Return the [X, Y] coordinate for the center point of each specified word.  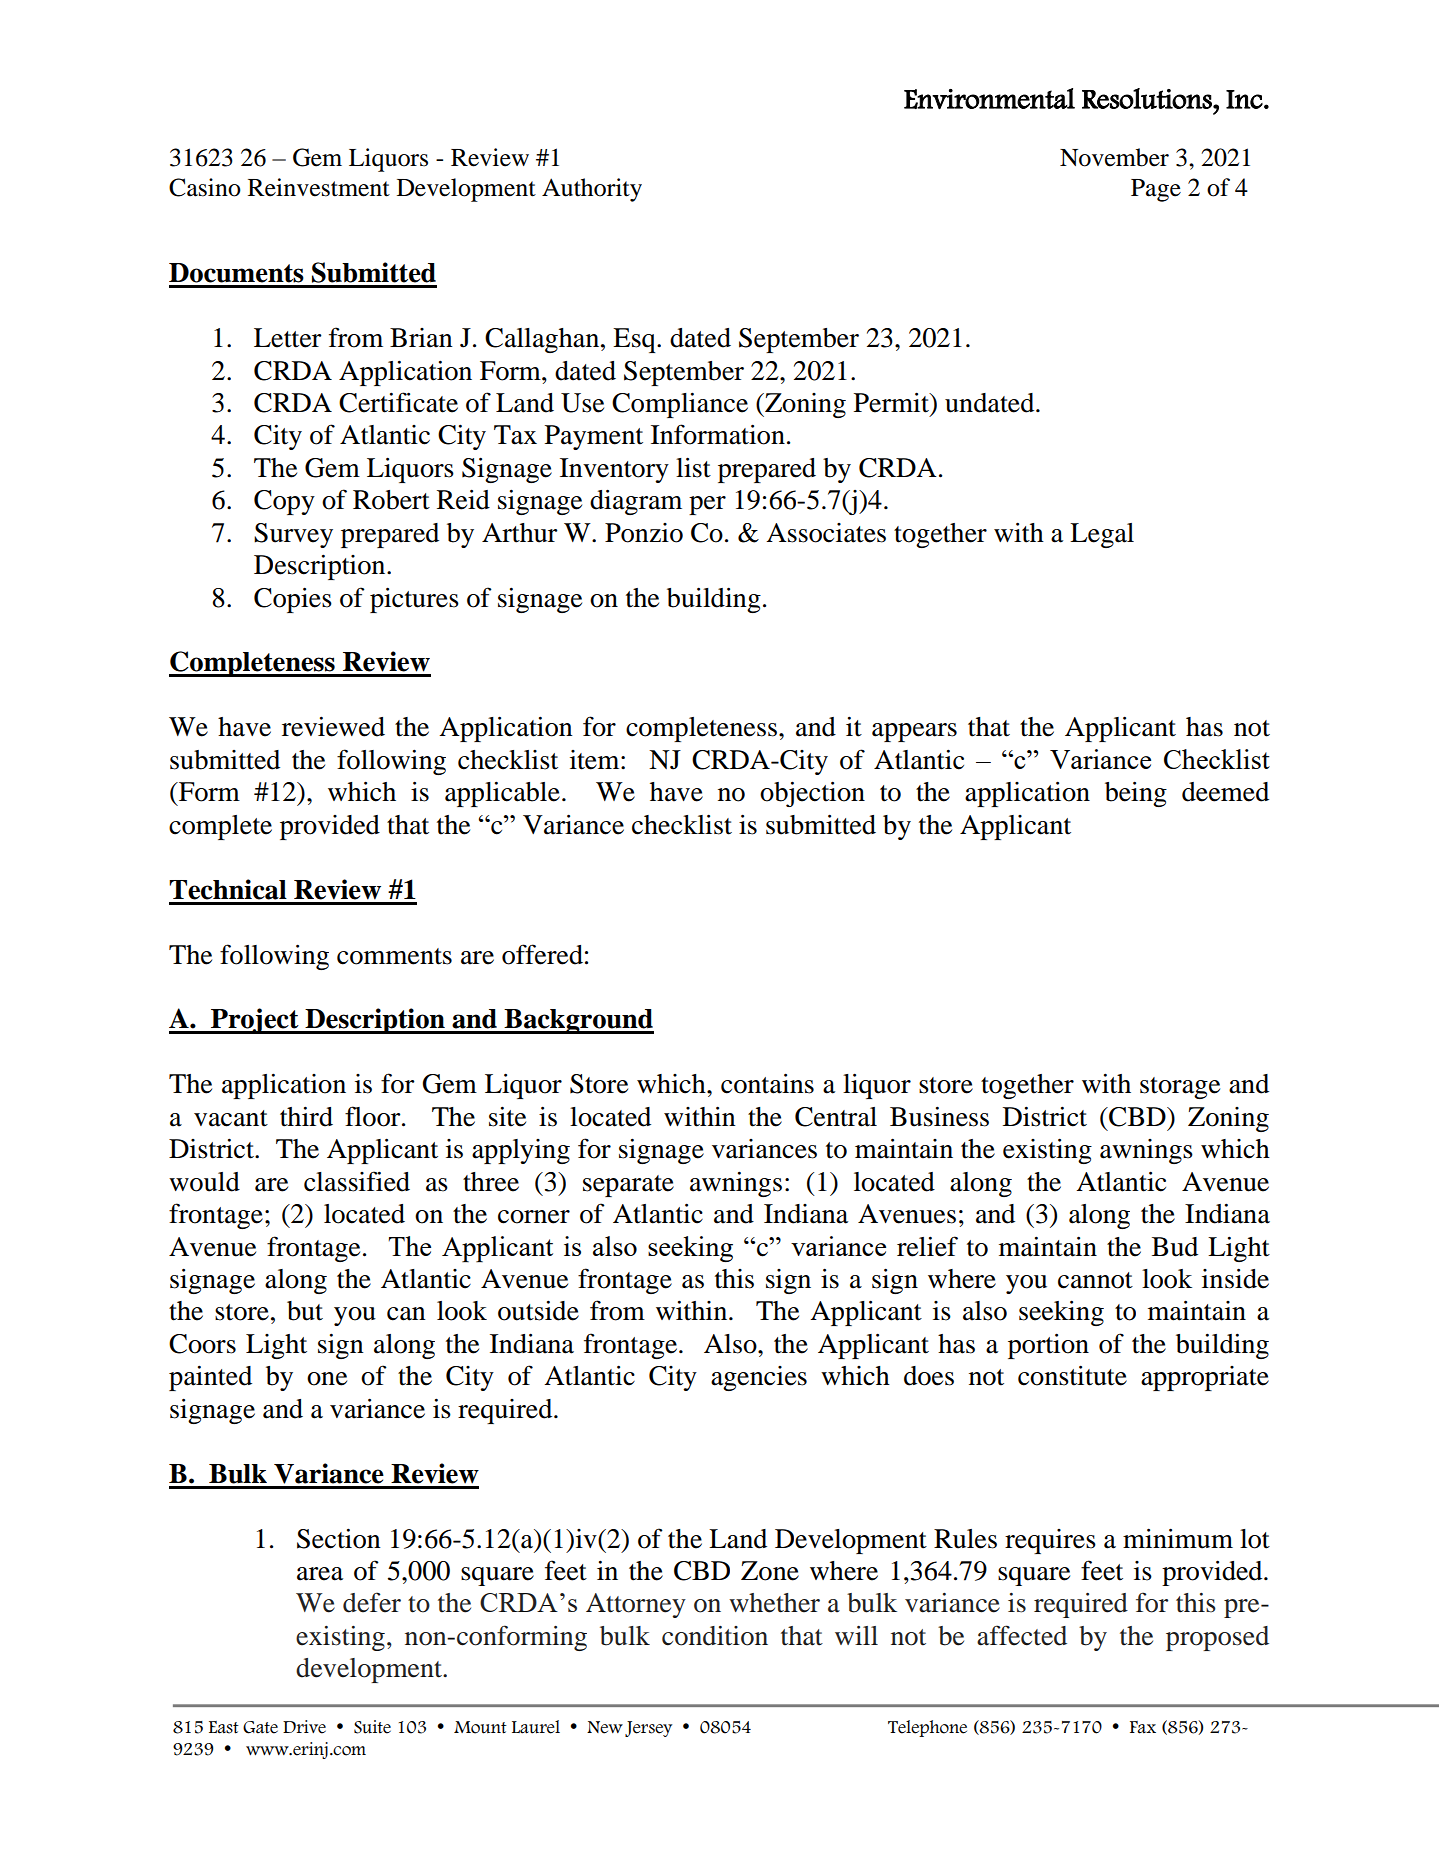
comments [394, 956]
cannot [1095, 1280]
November [1114, 157]
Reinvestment [319, 187]
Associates [826, 533]
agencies [759, 1378]
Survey [293, 535]
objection [812, 794]
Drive [304, 1727]
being [1136, 794]
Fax [1143, 1727]
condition [715, 1636]
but [305, 1311]
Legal [1102, 535]
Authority [592, 190]
